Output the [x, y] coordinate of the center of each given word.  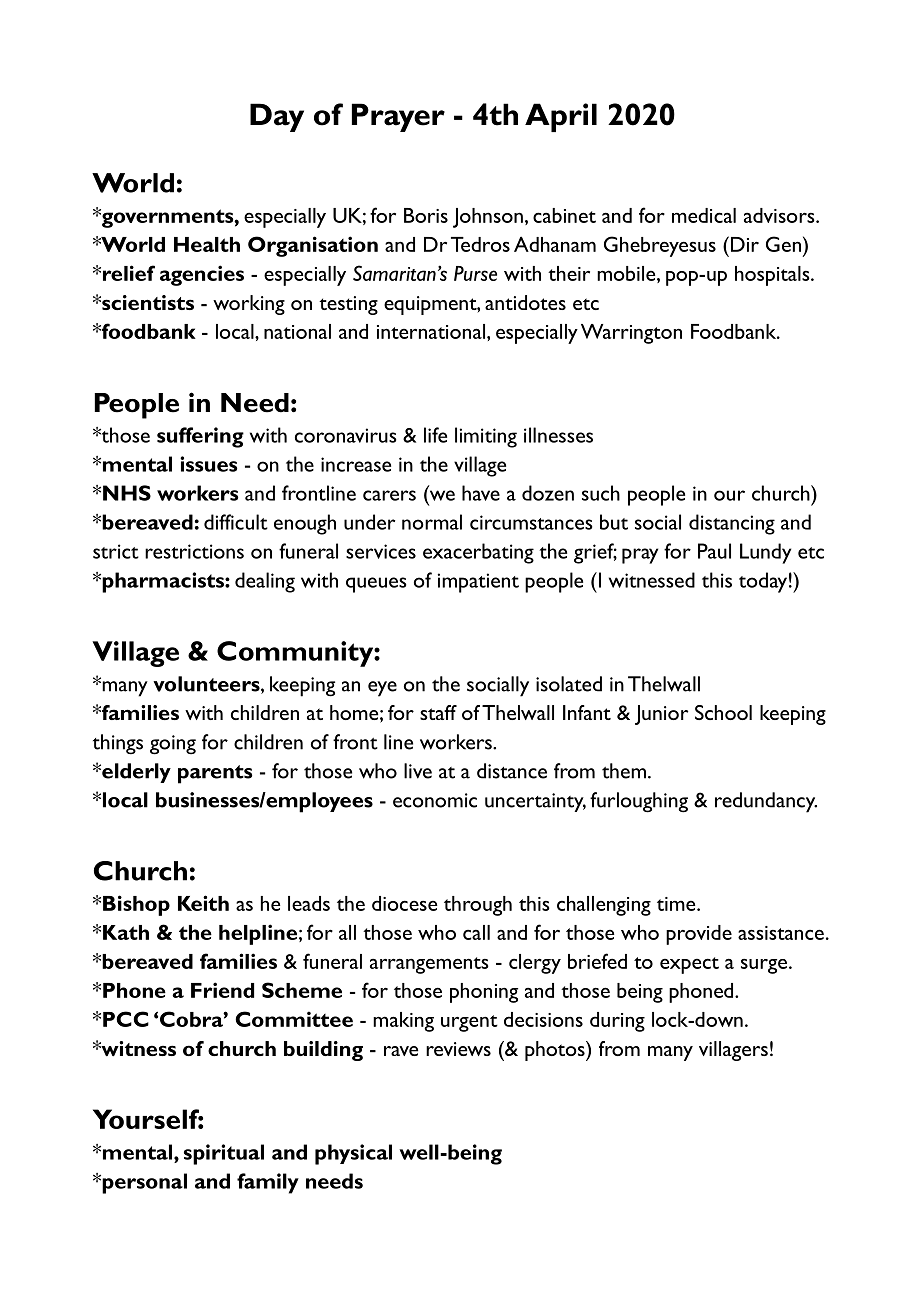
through [478, 906]
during [617, 1022]
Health [207, 244]
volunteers [207, 685]
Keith [203, 903]
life [435, 435]
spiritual [224, 1154]
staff [438, 712]
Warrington [631, 334]
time [677, 904]
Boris [426, 215]
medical [704, 215]
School [723, 712]
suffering [200, 437]
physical [353, 1154]
